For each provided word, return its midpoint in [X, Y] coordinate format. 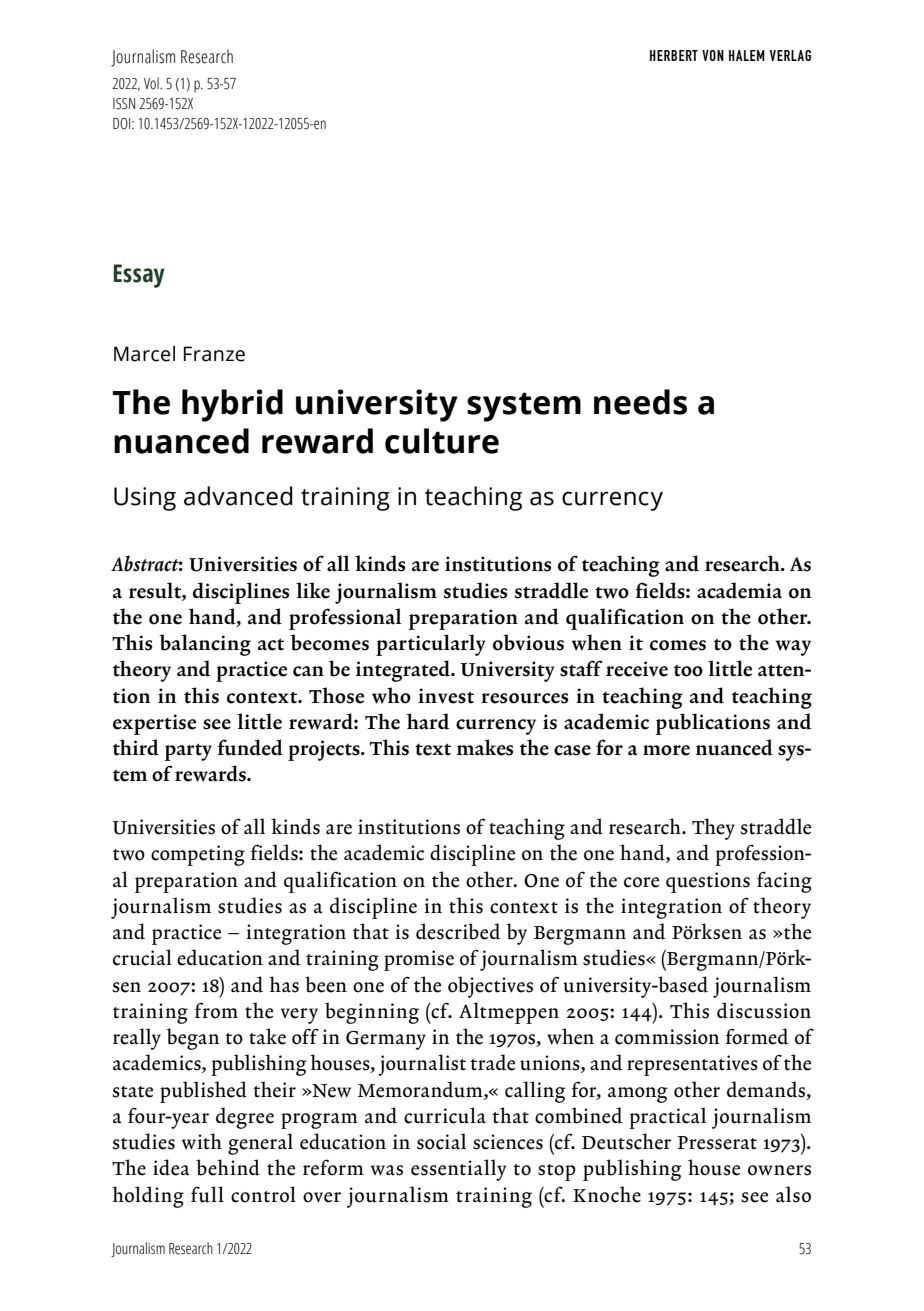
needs [640, 402]
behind [228, 1167]
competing [198, 855]
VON [713, 55]
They [713, 829]
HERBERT [674, 55]
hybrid [232, 405]
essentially [458, 1170]
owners [779, 1170]
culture [442, 441]
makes [485, 747]
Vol [152, 83]
